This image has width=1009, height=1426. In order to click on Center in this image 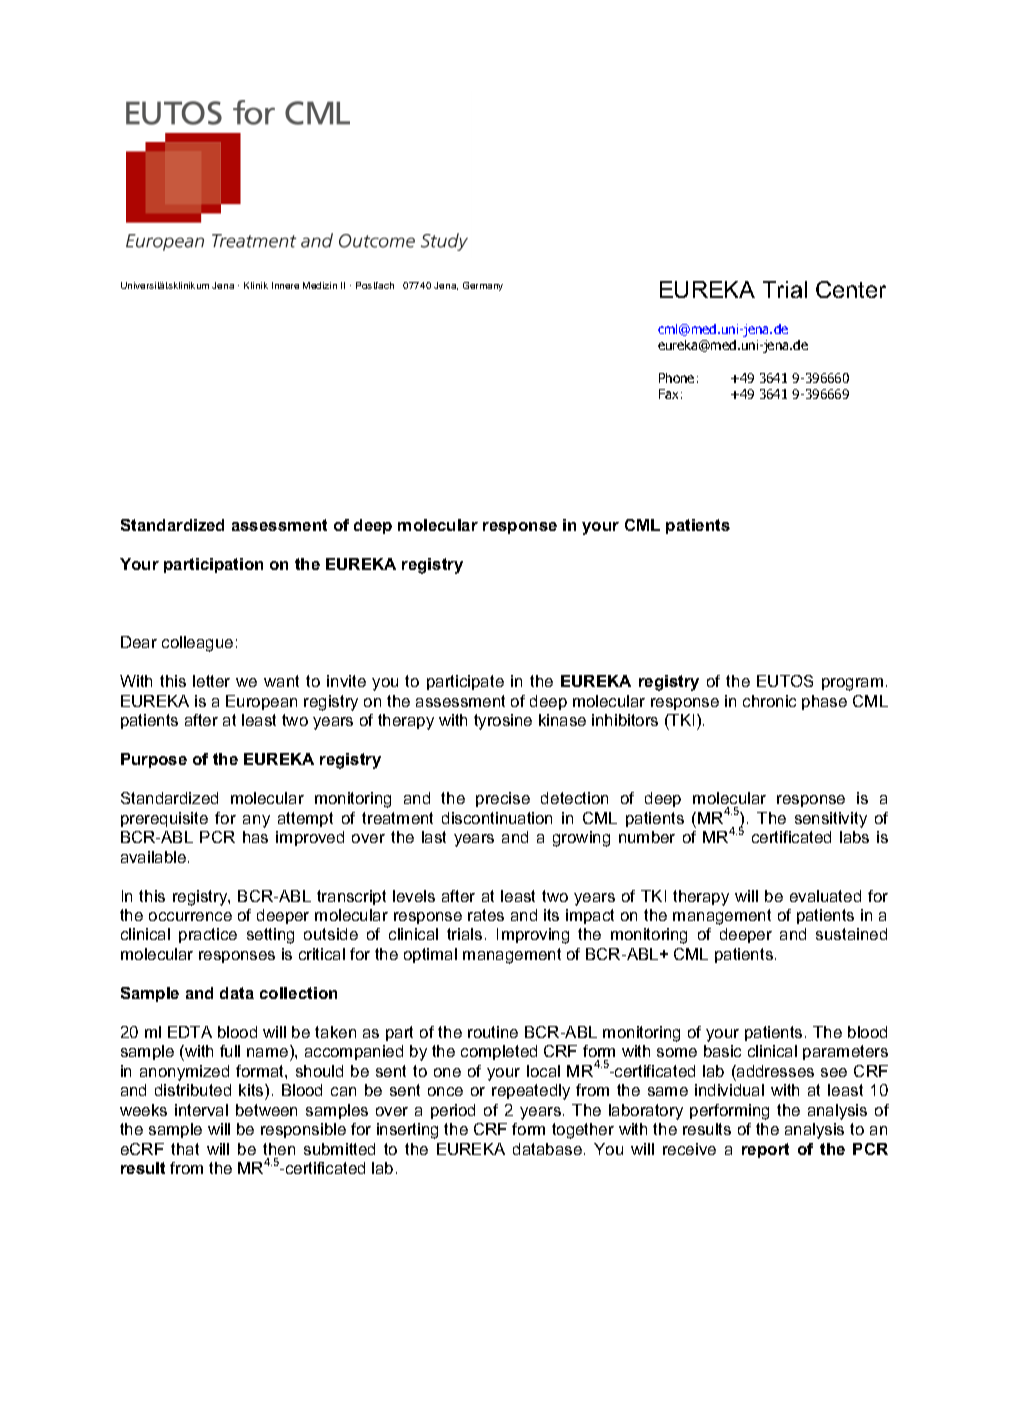, I will do `click(851, 289)`.
